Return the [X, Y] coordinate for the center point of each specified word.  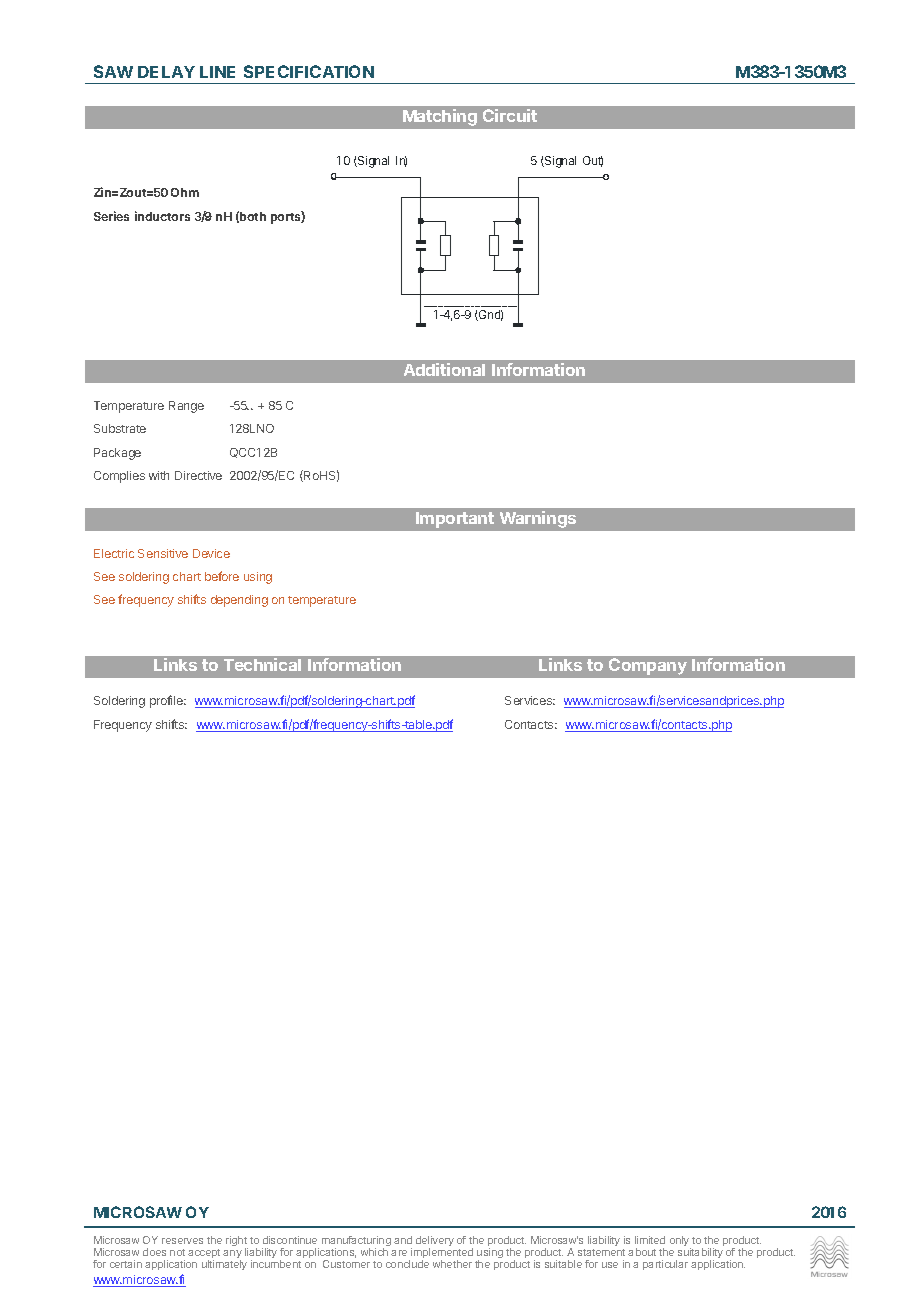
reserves [182, 1241]
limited [650, 1240]
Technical [262, 664]
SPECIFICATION [309, 71]
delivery [435, 1243]
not [177, 1252]
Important [455, 520]
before [222, 576]
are [399, 1253]
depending [239, 601]
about [642, 1252]
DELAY [166, 72]
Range [186, 407]
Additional [444, 369]
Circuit [510, 115]
